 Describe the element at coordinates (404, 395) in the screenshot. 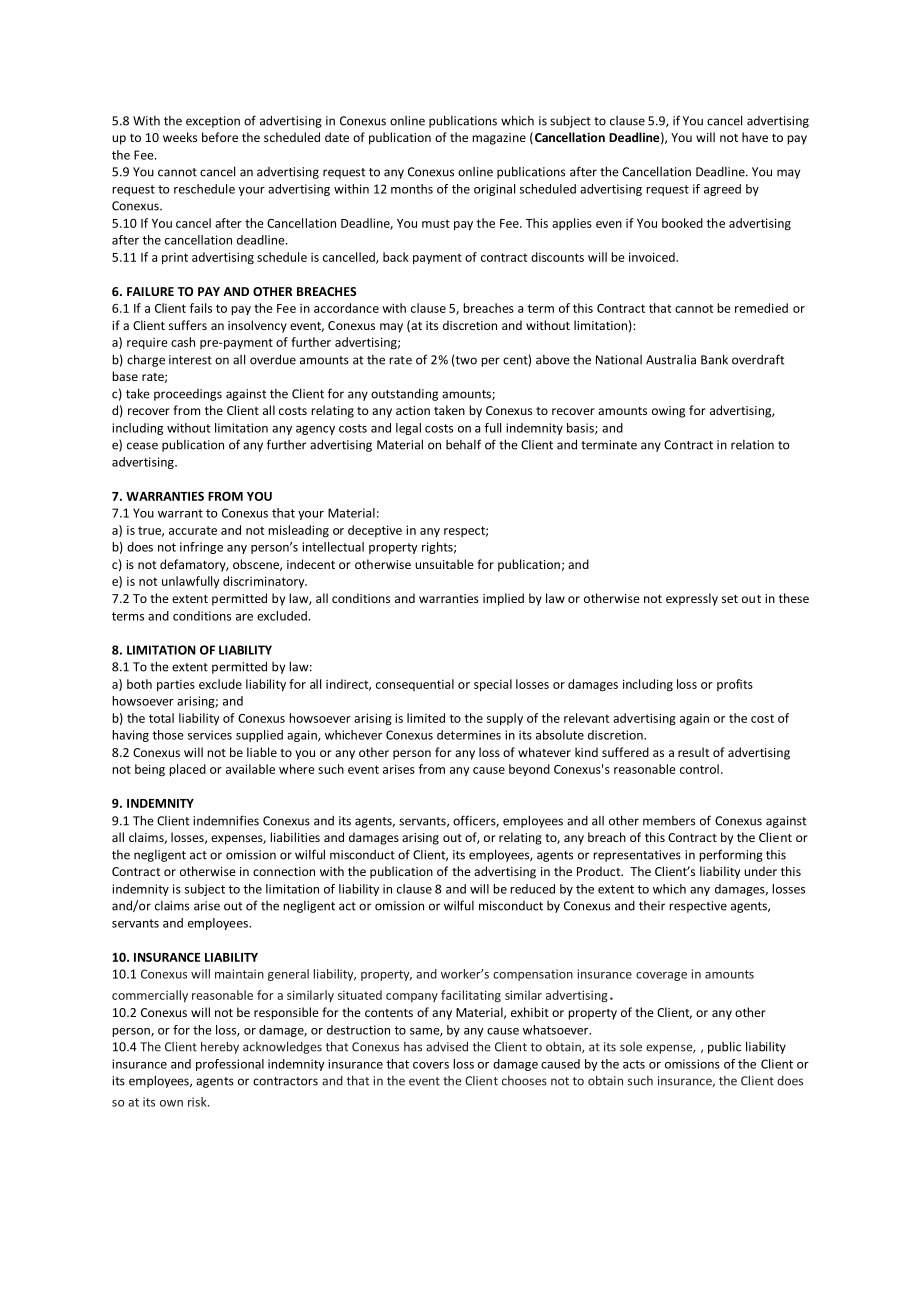

I see `outstanding` at that location.
